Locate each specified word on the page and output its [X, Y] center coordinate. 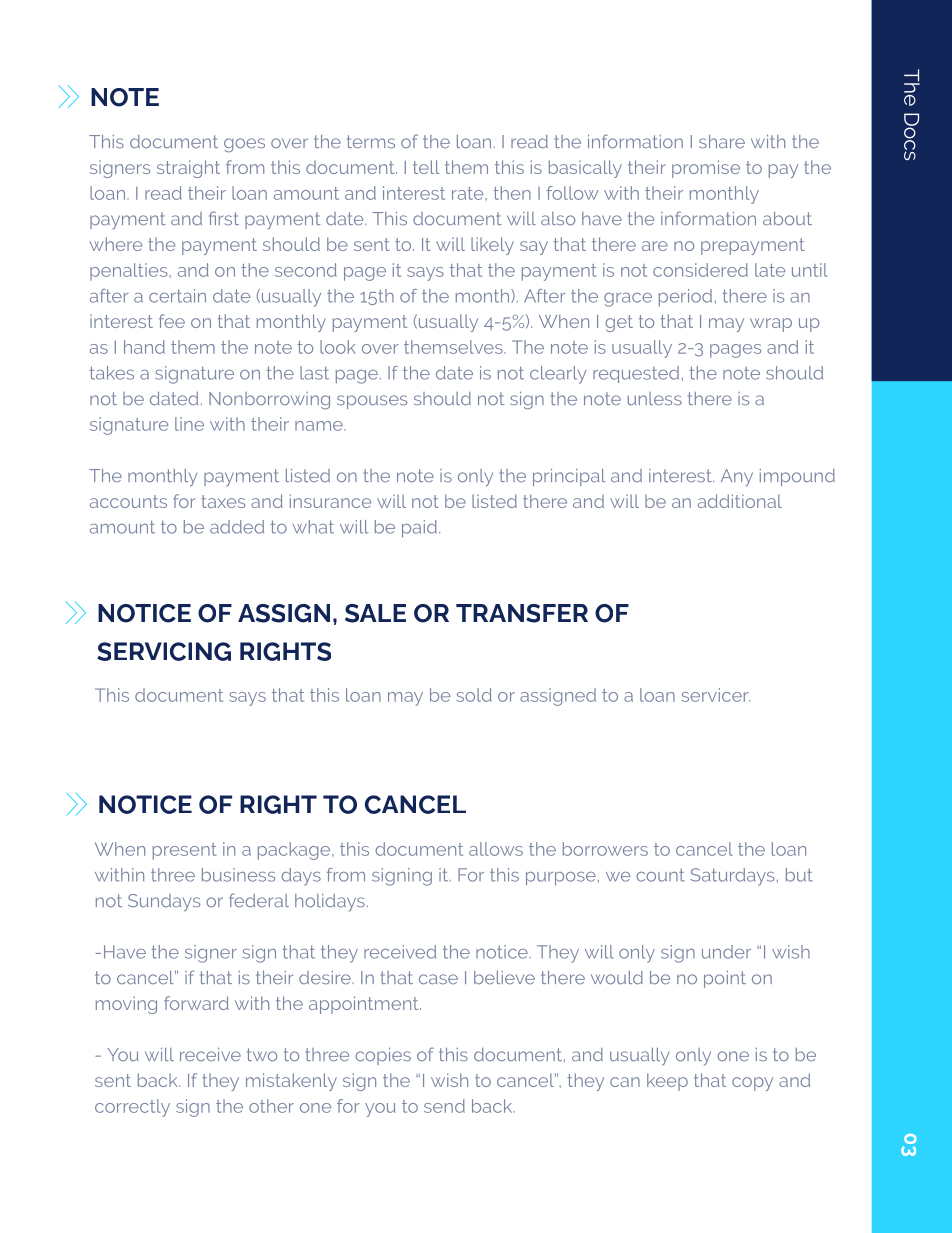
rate [469, 193]
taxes [223, 501]
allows [496, 849]
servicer [715, 695]
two [262, 1054]
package [295, 851]
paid [419, 529]
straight [188, 169]
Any [737, 477]
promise [706, 169]
